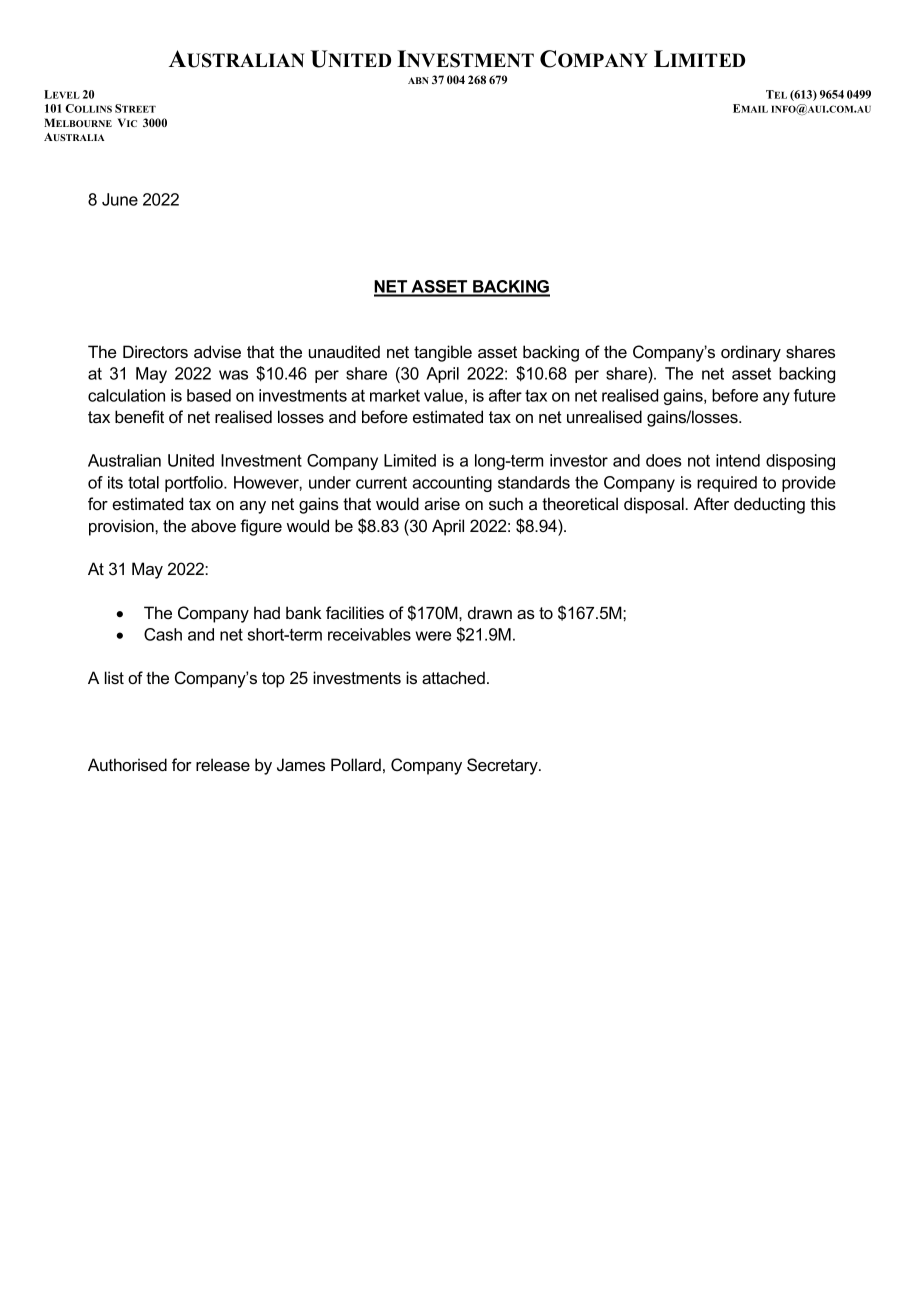  I want to click on based, so click(209, 395).
